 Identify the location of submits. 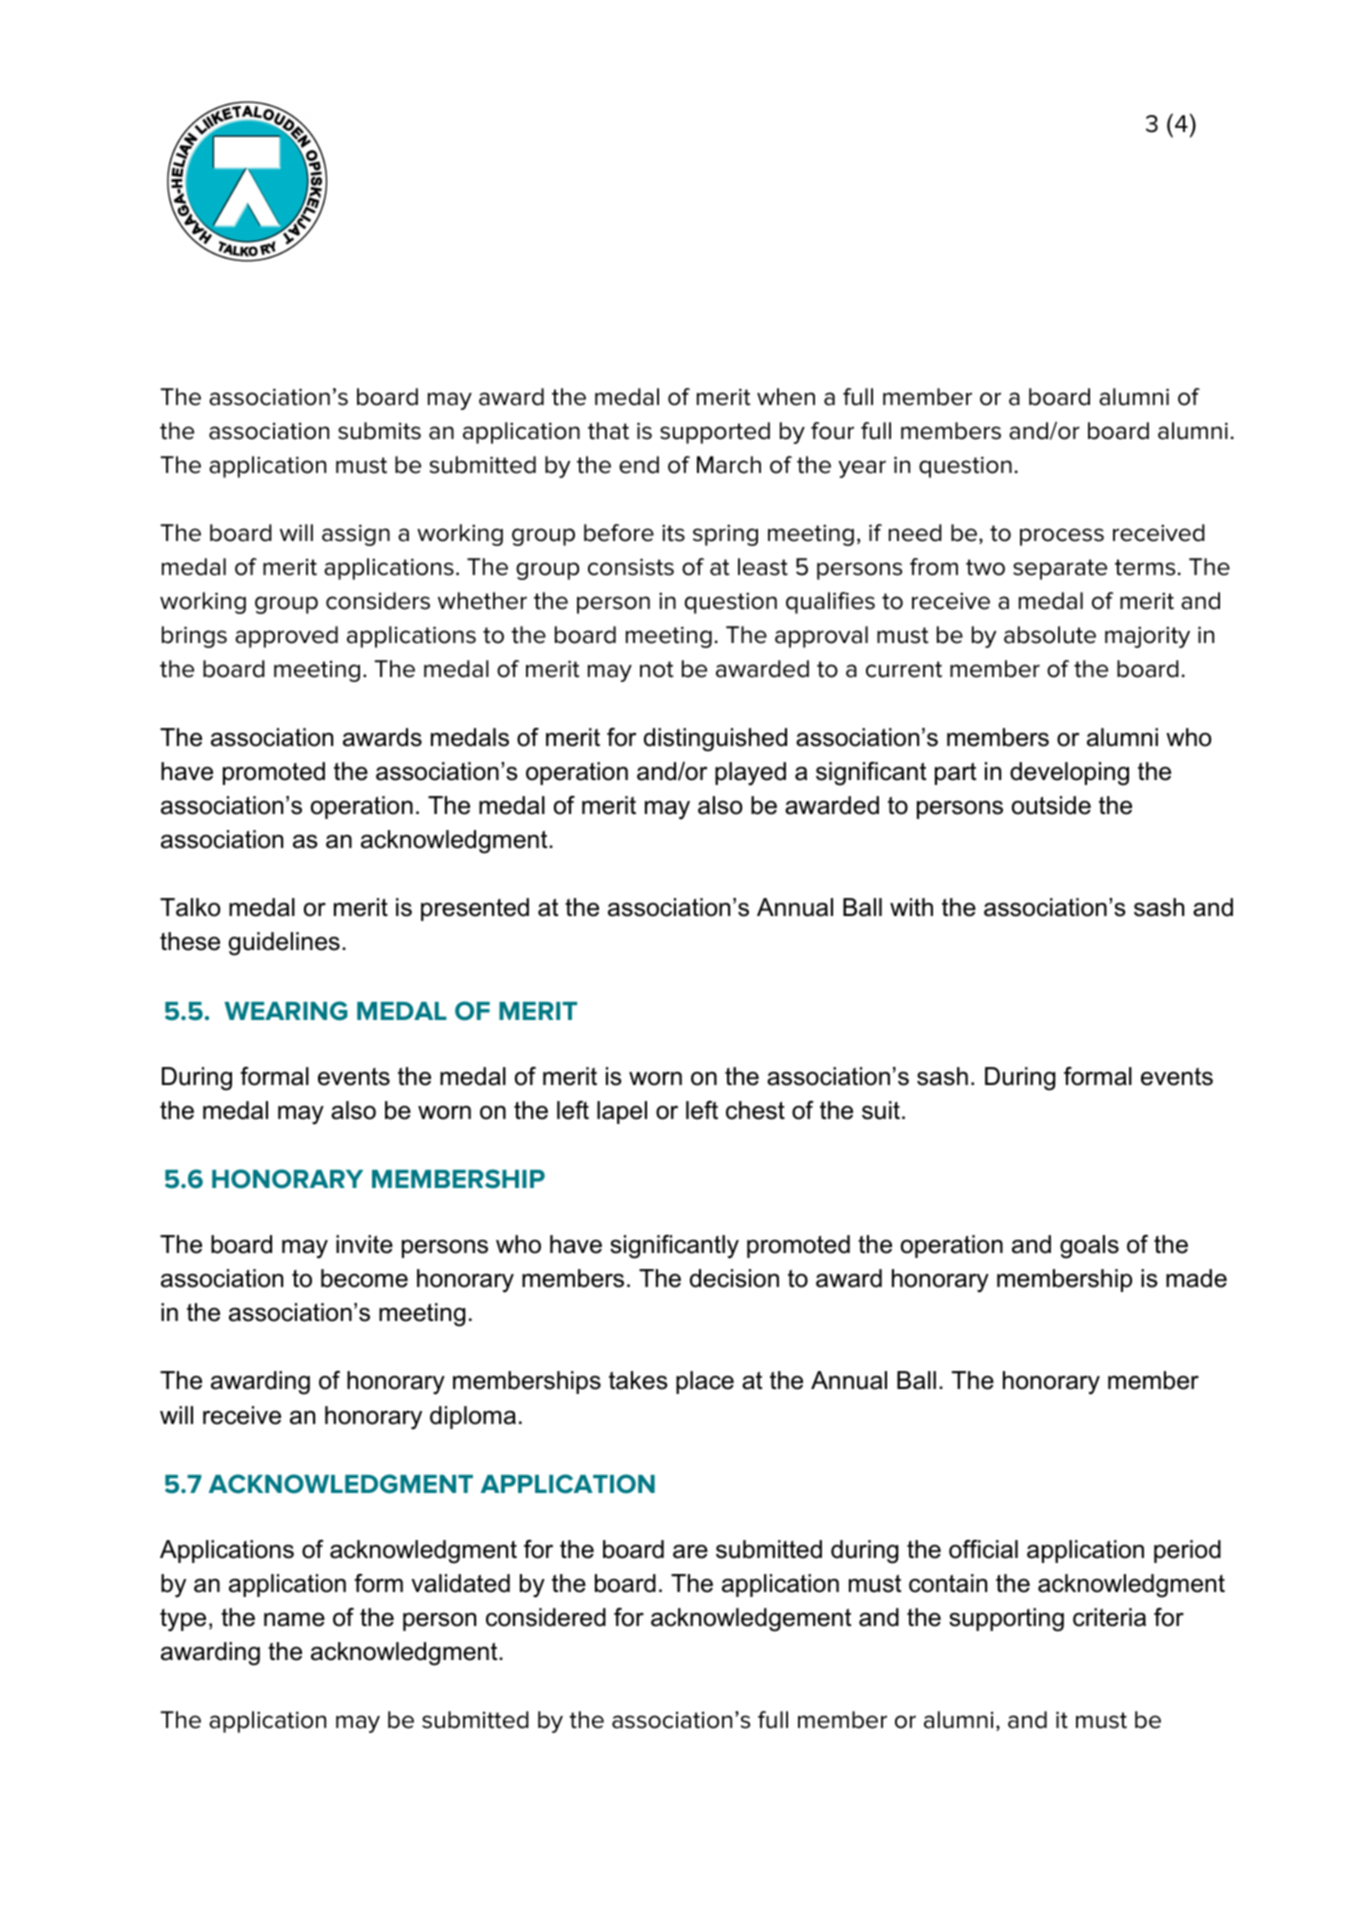
(379, 431).
